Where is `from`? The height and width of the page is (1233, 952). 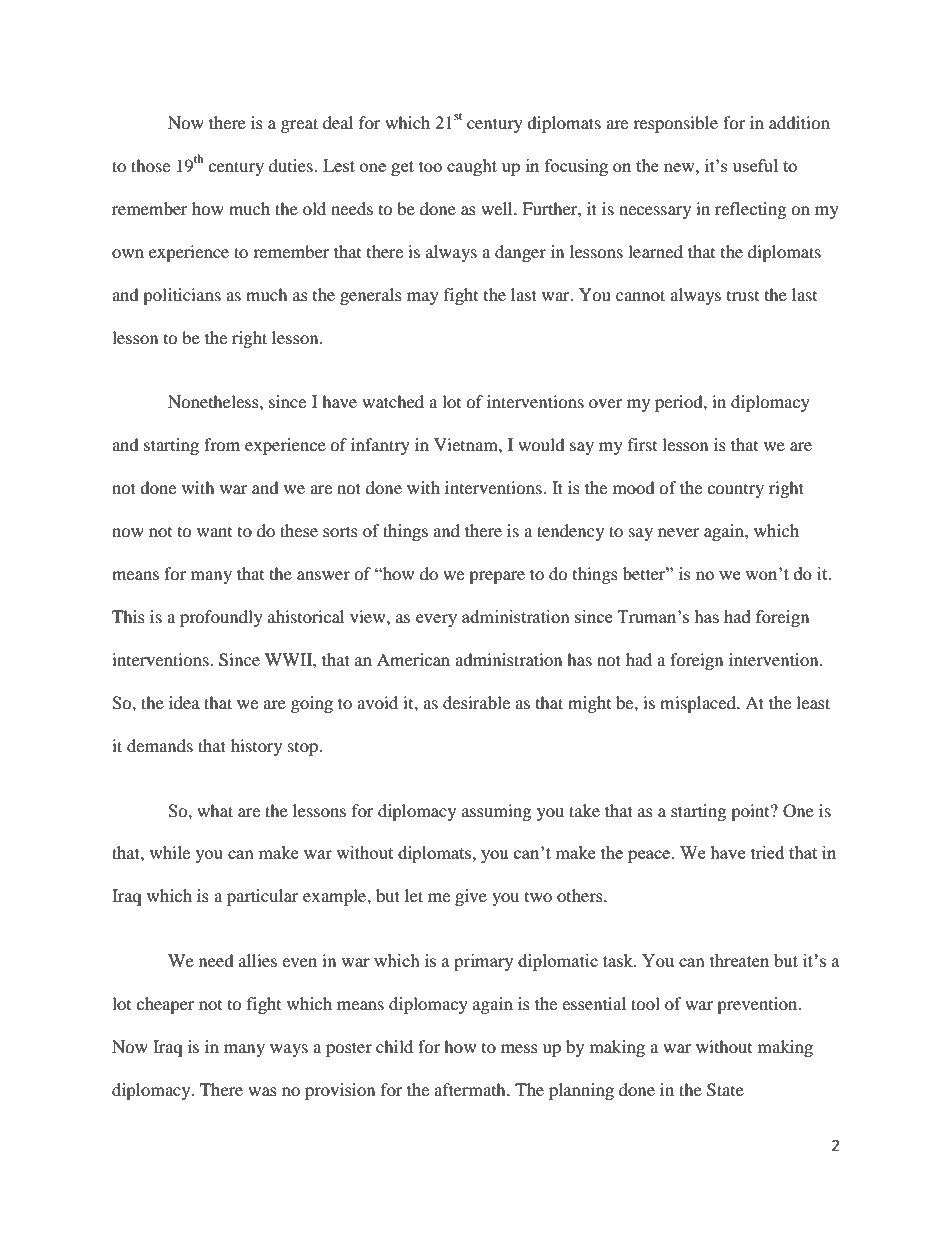
from is located at coordinates (222, 444).
